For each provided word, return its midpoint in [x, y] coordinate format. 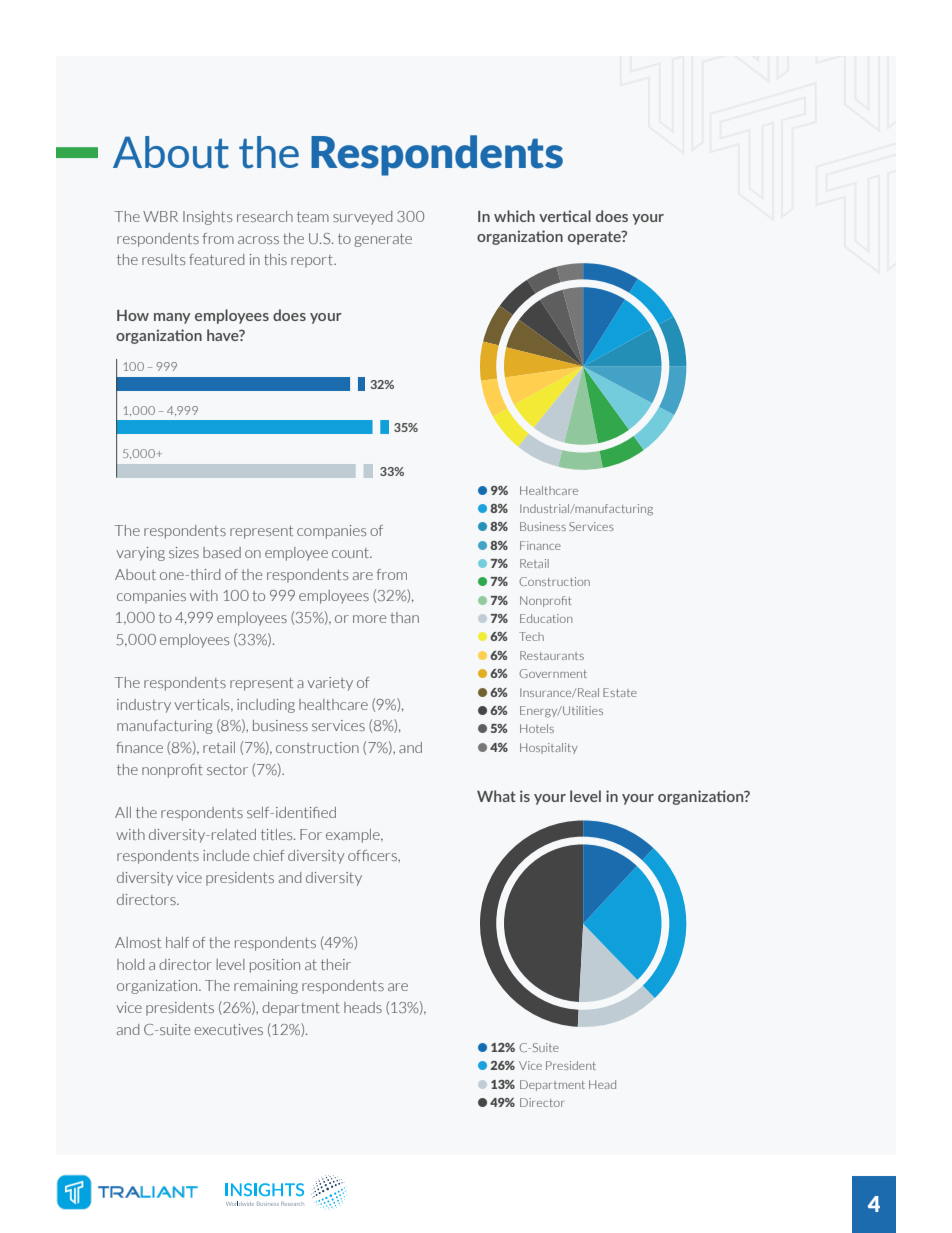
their [336, 964]
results [163, 259]
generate [383, 240]
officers [373, 855]
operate [595, 238]
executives [228, 1029]
